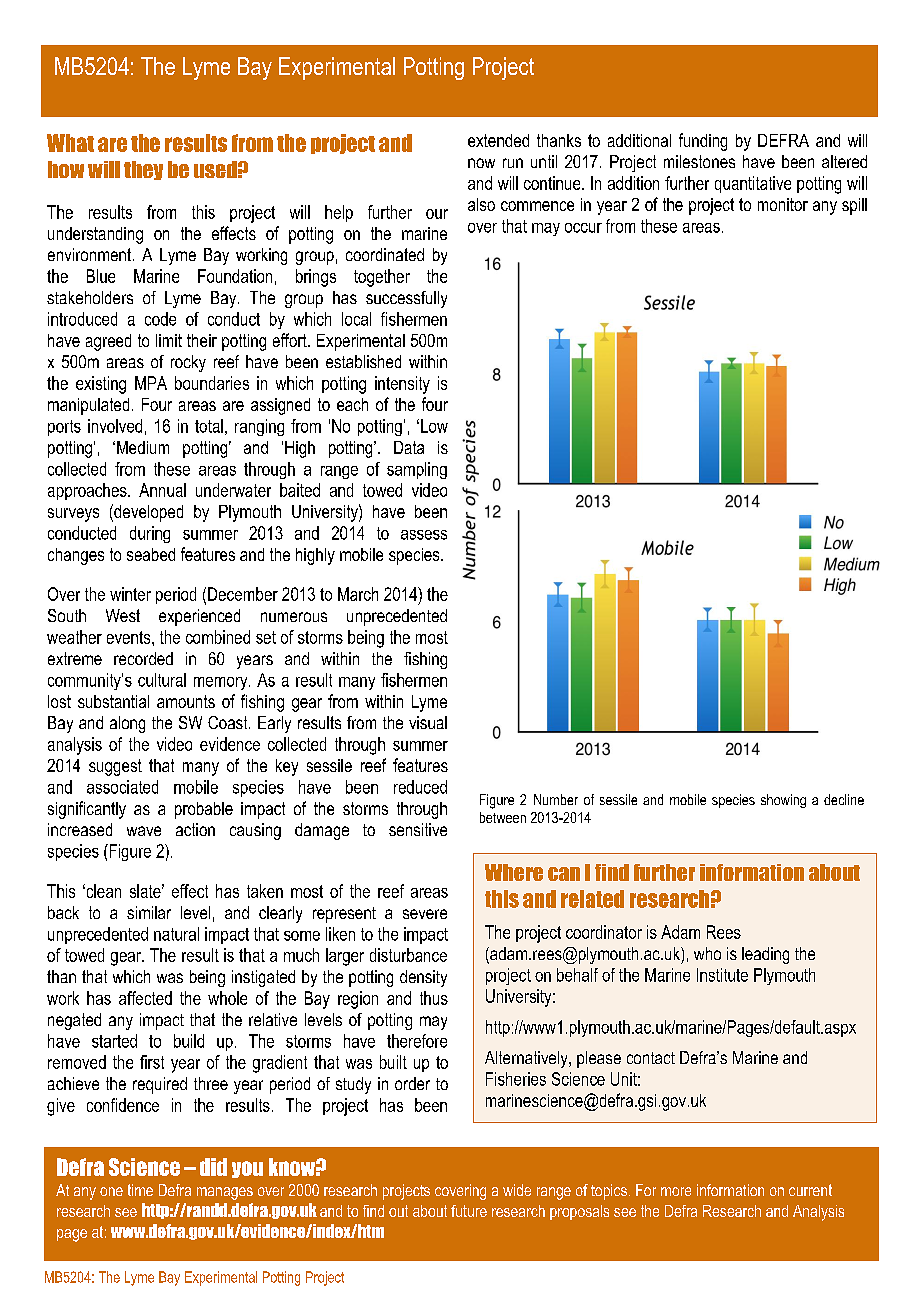 The image size is (924, 1308). What do you see at coordinates (140, 1190) in the screenshot?
I see `time` at bounding box center [140, 1190].
